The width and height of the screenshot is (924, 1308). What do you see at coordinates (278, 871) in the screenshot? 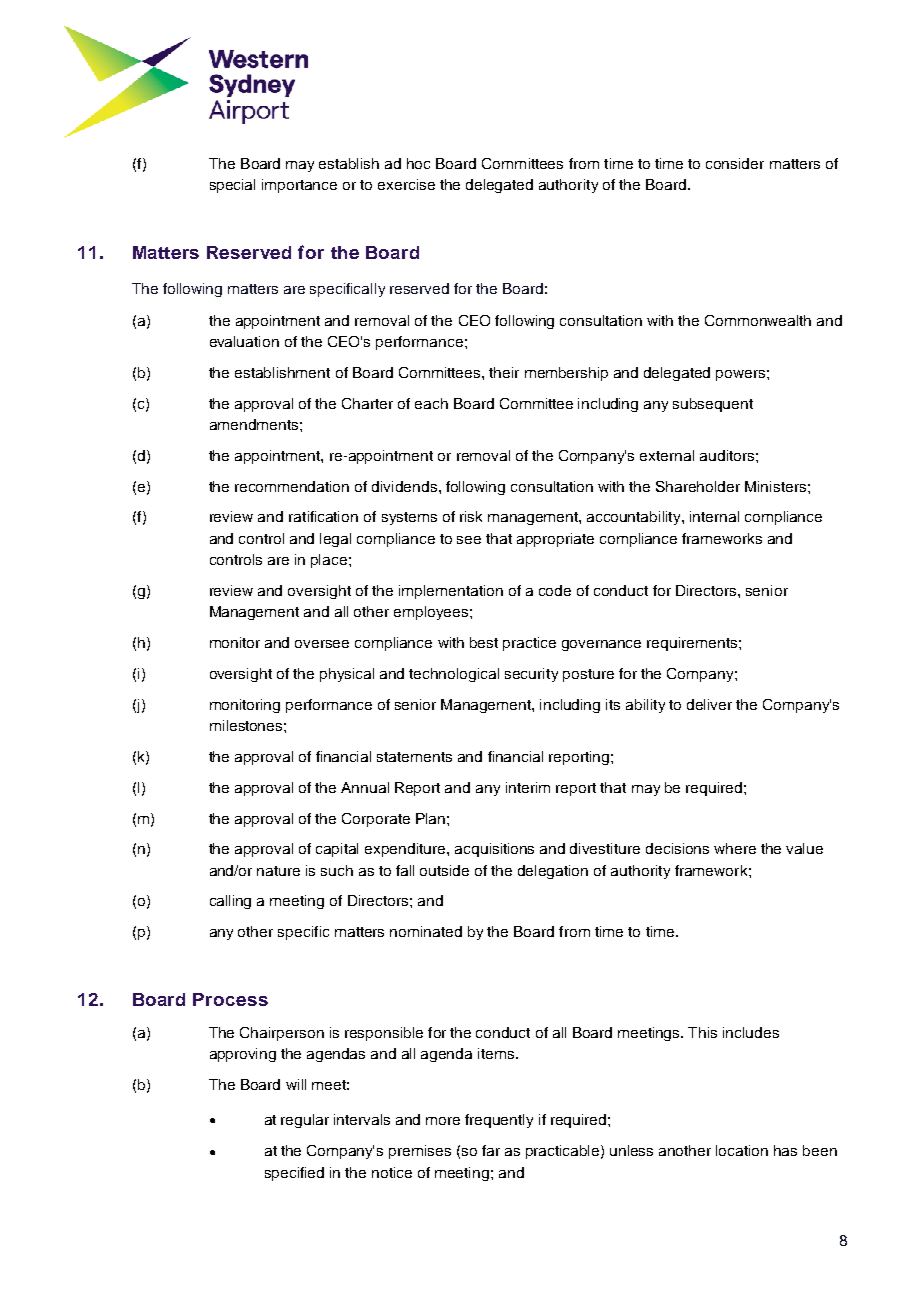
I see `nature` at bounding box center [278, 871].
